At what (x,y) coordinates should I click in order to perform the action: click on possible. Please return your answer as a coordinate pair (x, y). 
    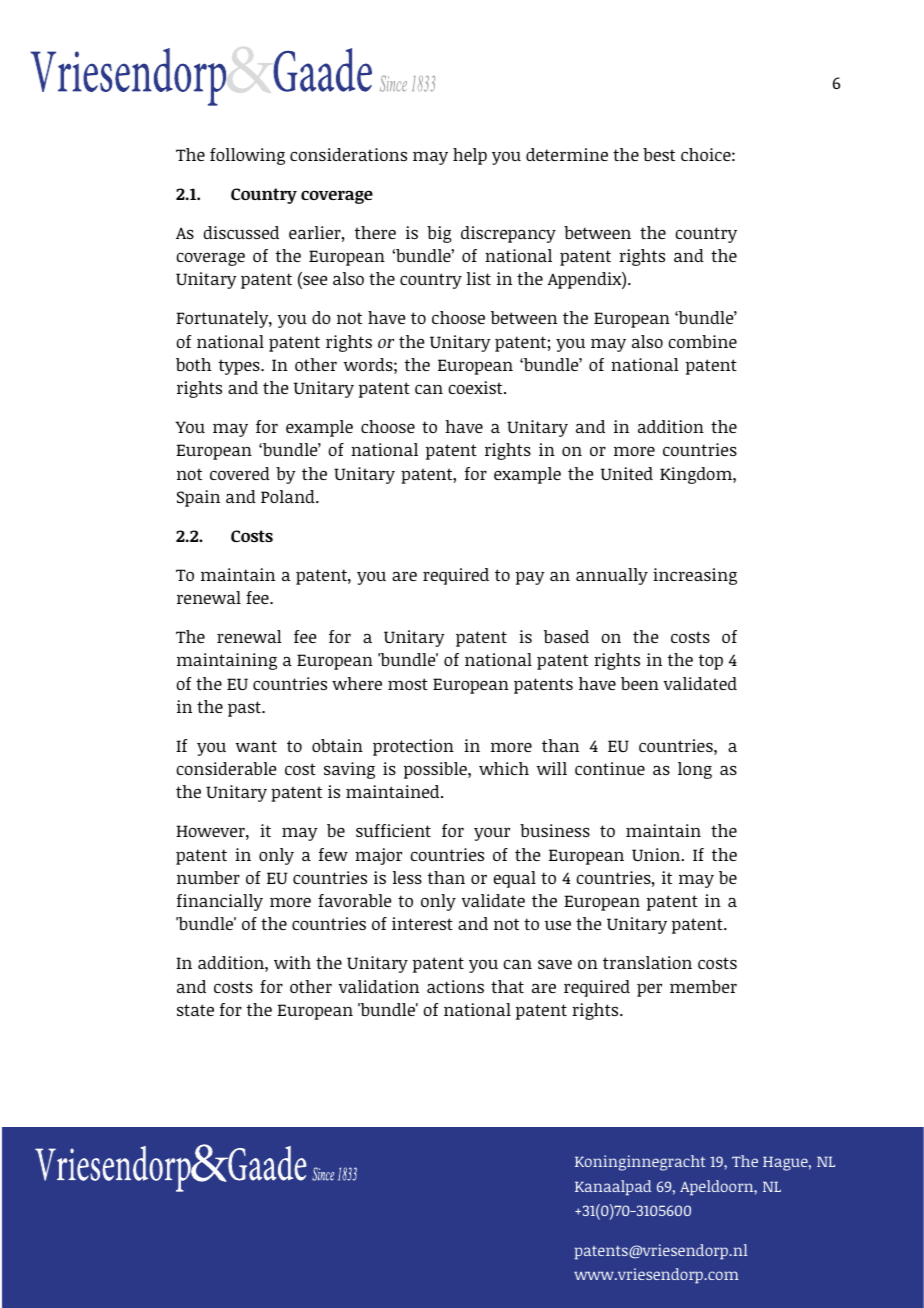
    Looking at the image, I should click on (436, 770).
